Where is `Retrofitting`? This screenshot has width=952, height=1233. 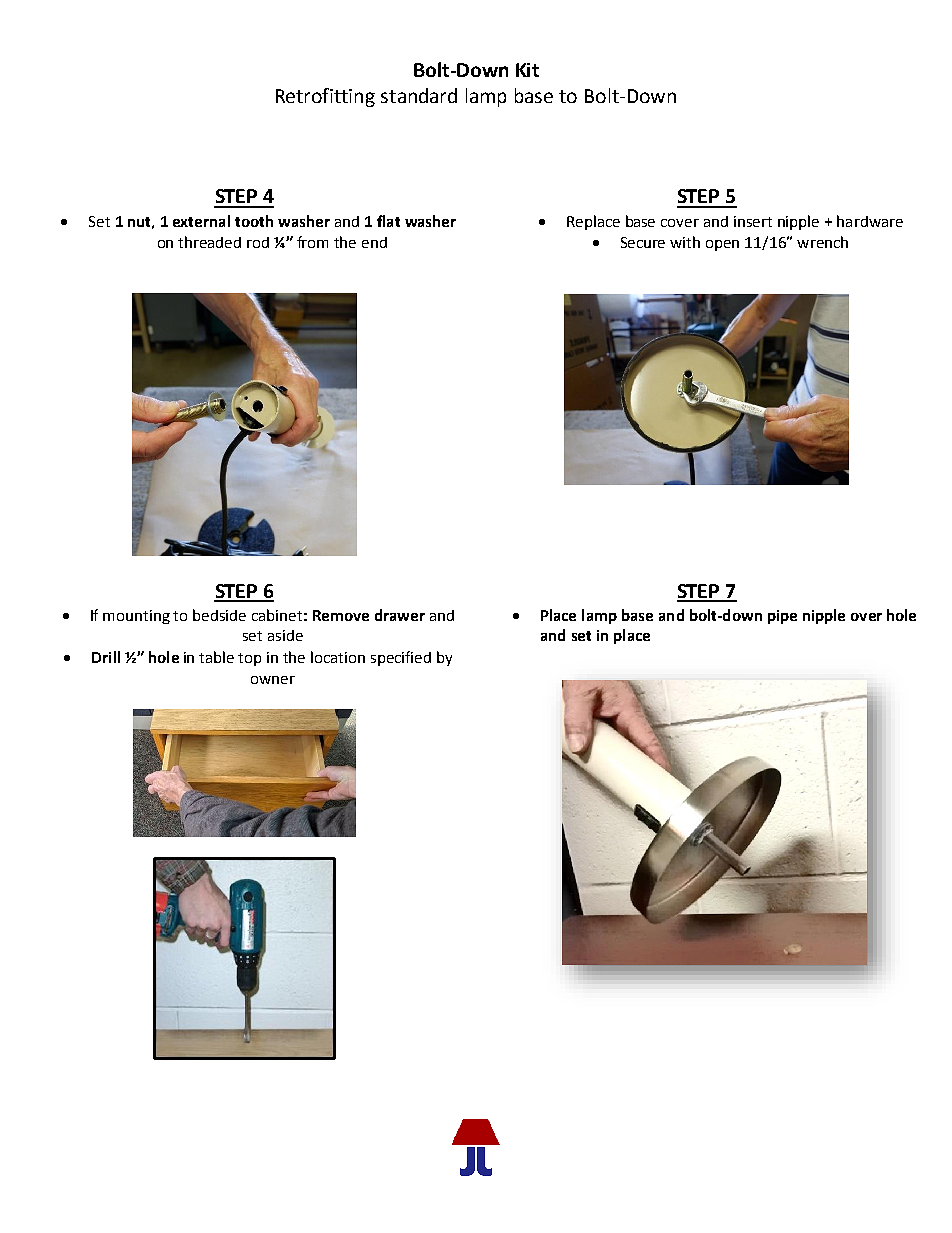 Retrofitting is located at coordinates (325, 97).
